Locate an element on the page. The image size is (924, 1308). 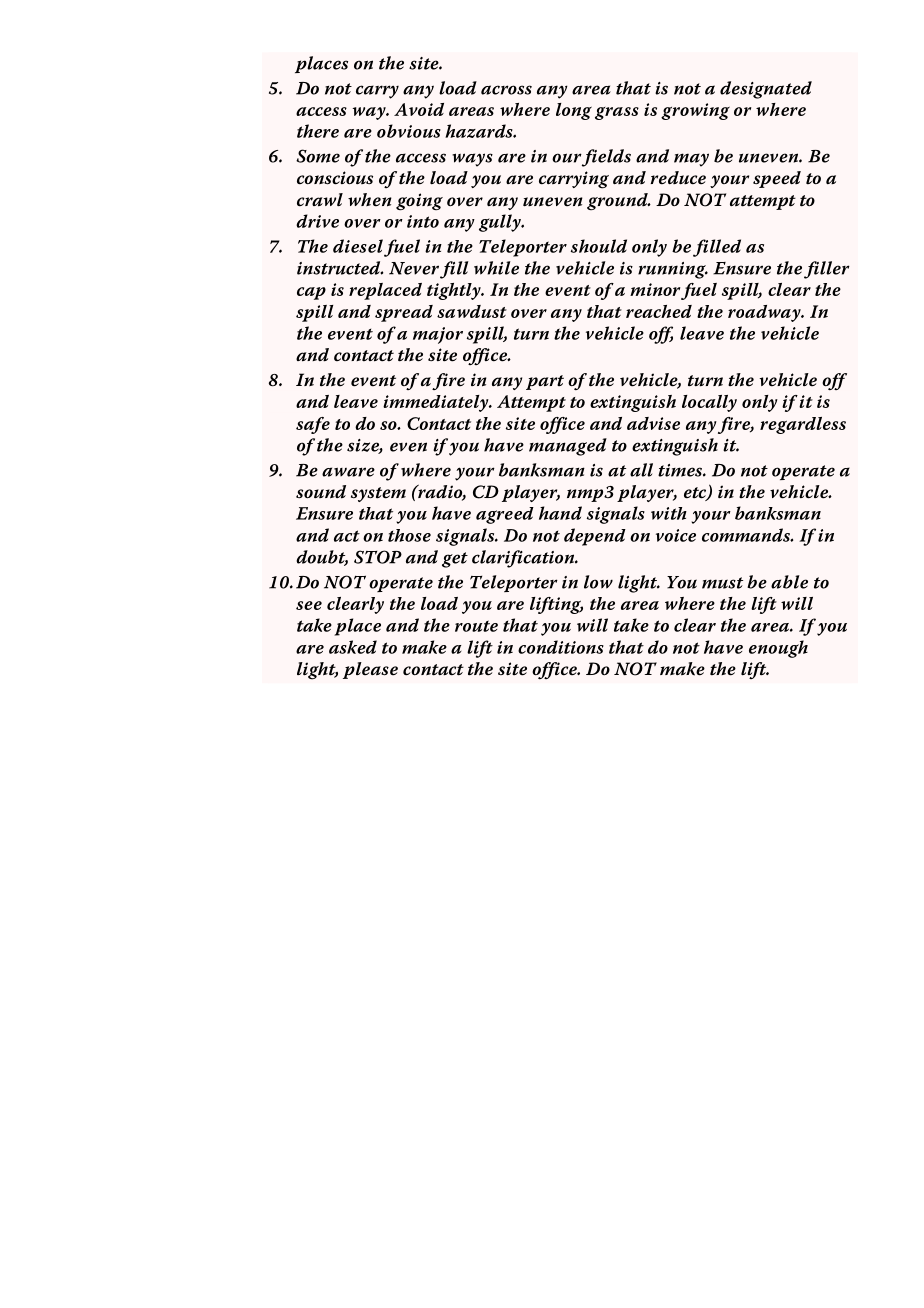
aware is located at coordinates (348, 472).
